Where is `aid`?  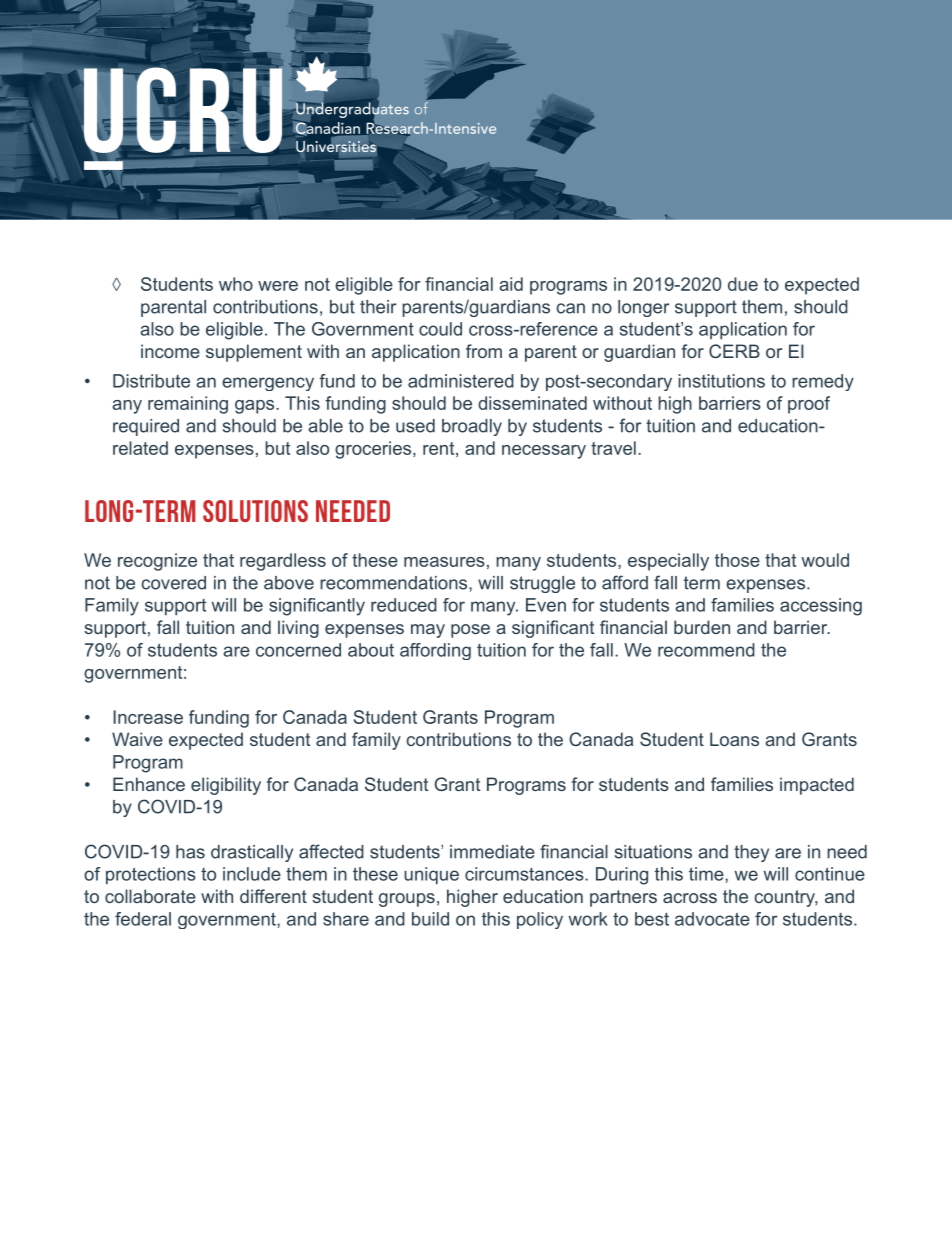
aid is located at coordinates (511, 284).
